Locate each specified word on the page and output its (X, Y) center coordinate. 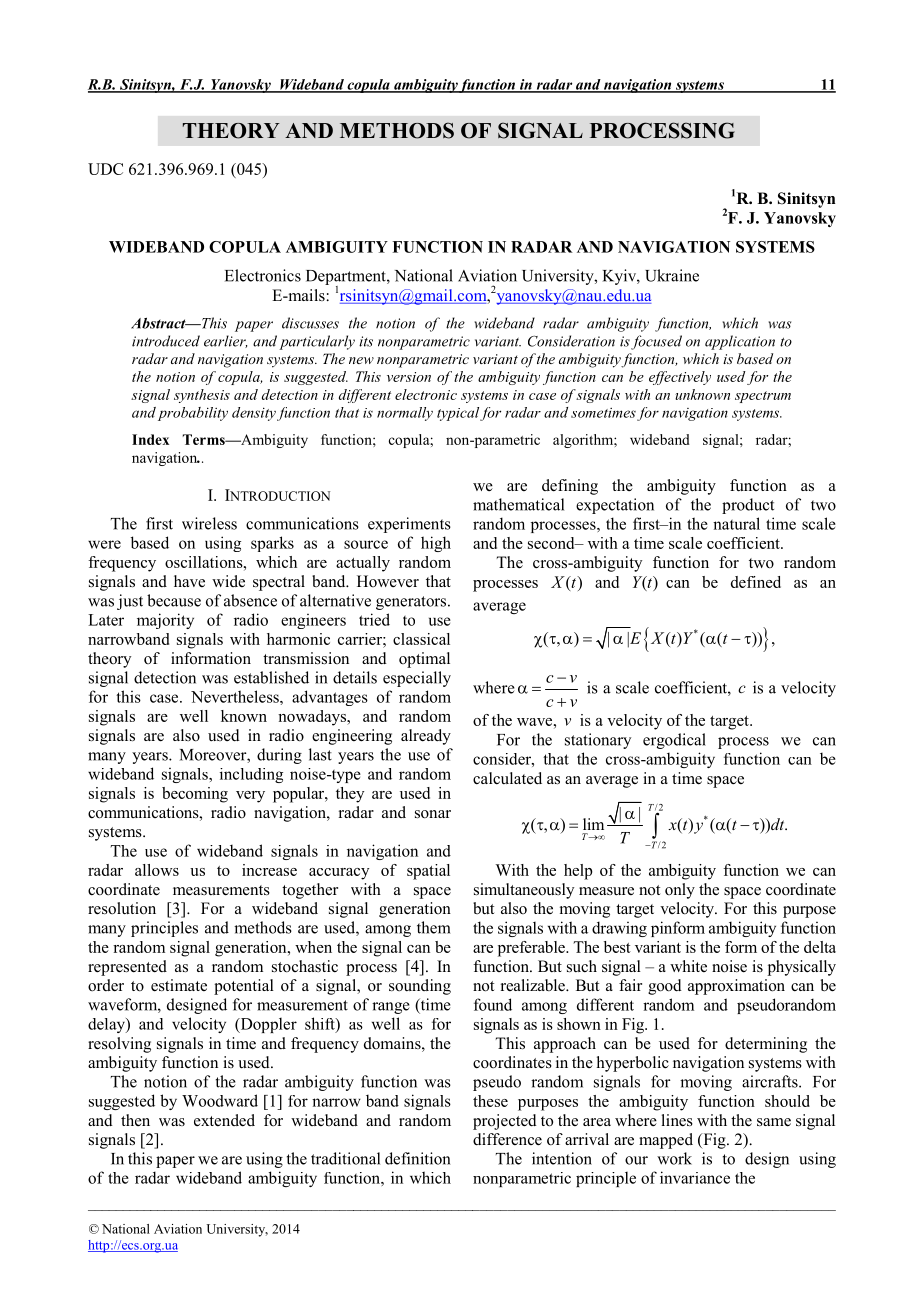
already (426, 737)
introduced (166, 341)
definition (417, 1158)
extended (224, 1120)
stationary (598, 741)
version (409, 377)
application (740, 342)
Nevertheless (236, 696)
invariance (695, 1177)
